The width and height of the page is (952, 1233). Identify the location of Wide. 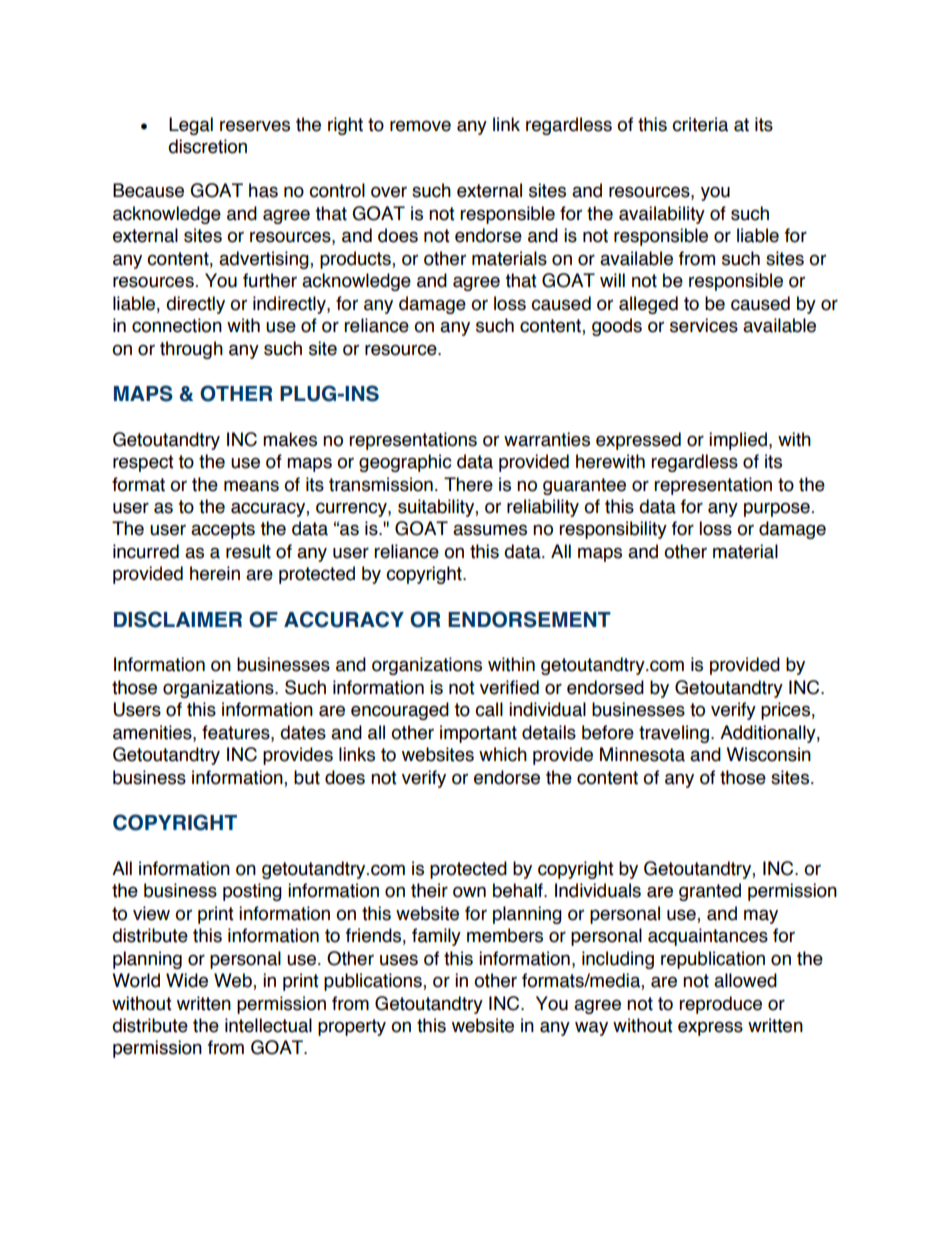
(187, 980).
